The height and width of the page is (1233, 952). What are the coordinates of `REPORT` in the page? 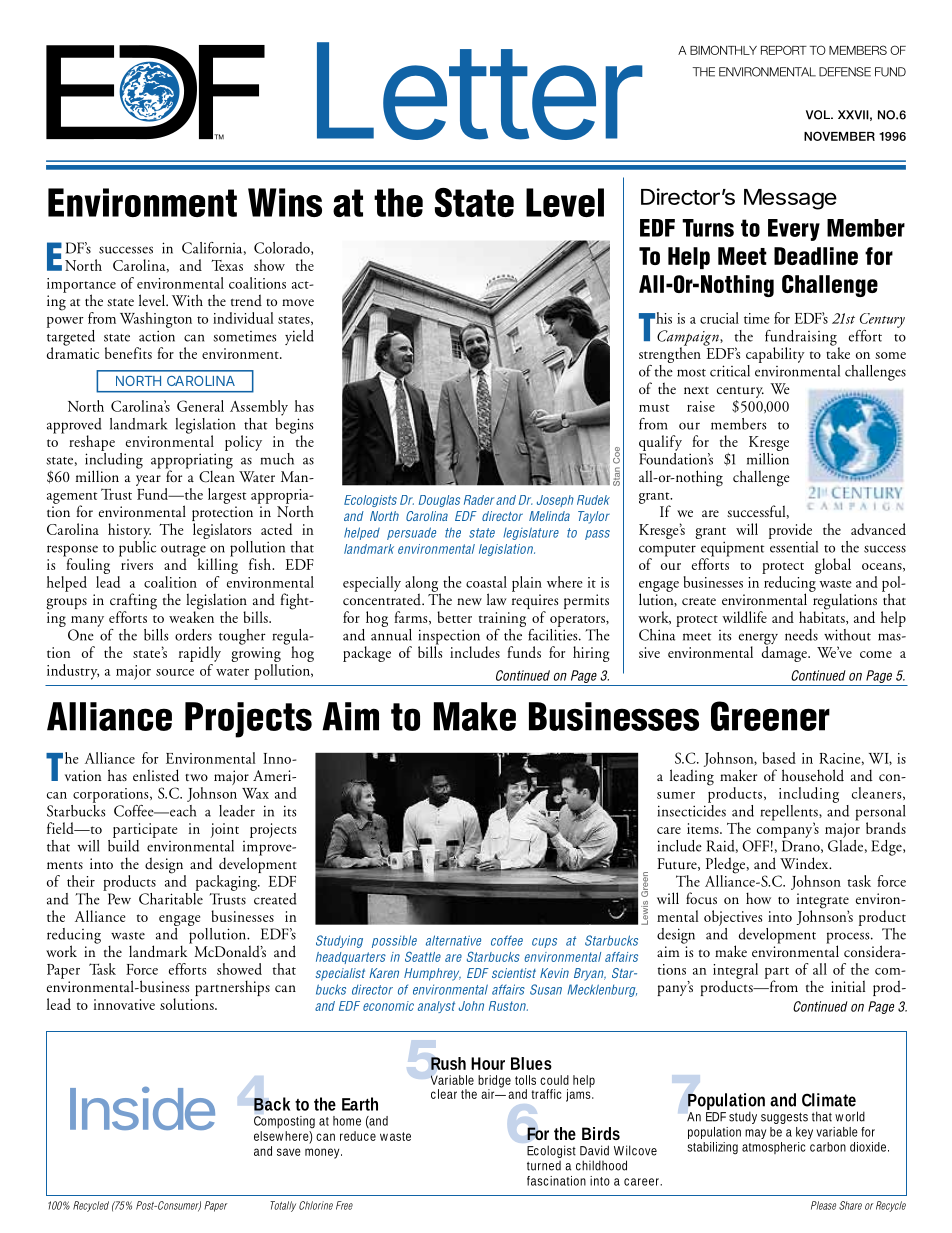 It's located at (784, 50).
